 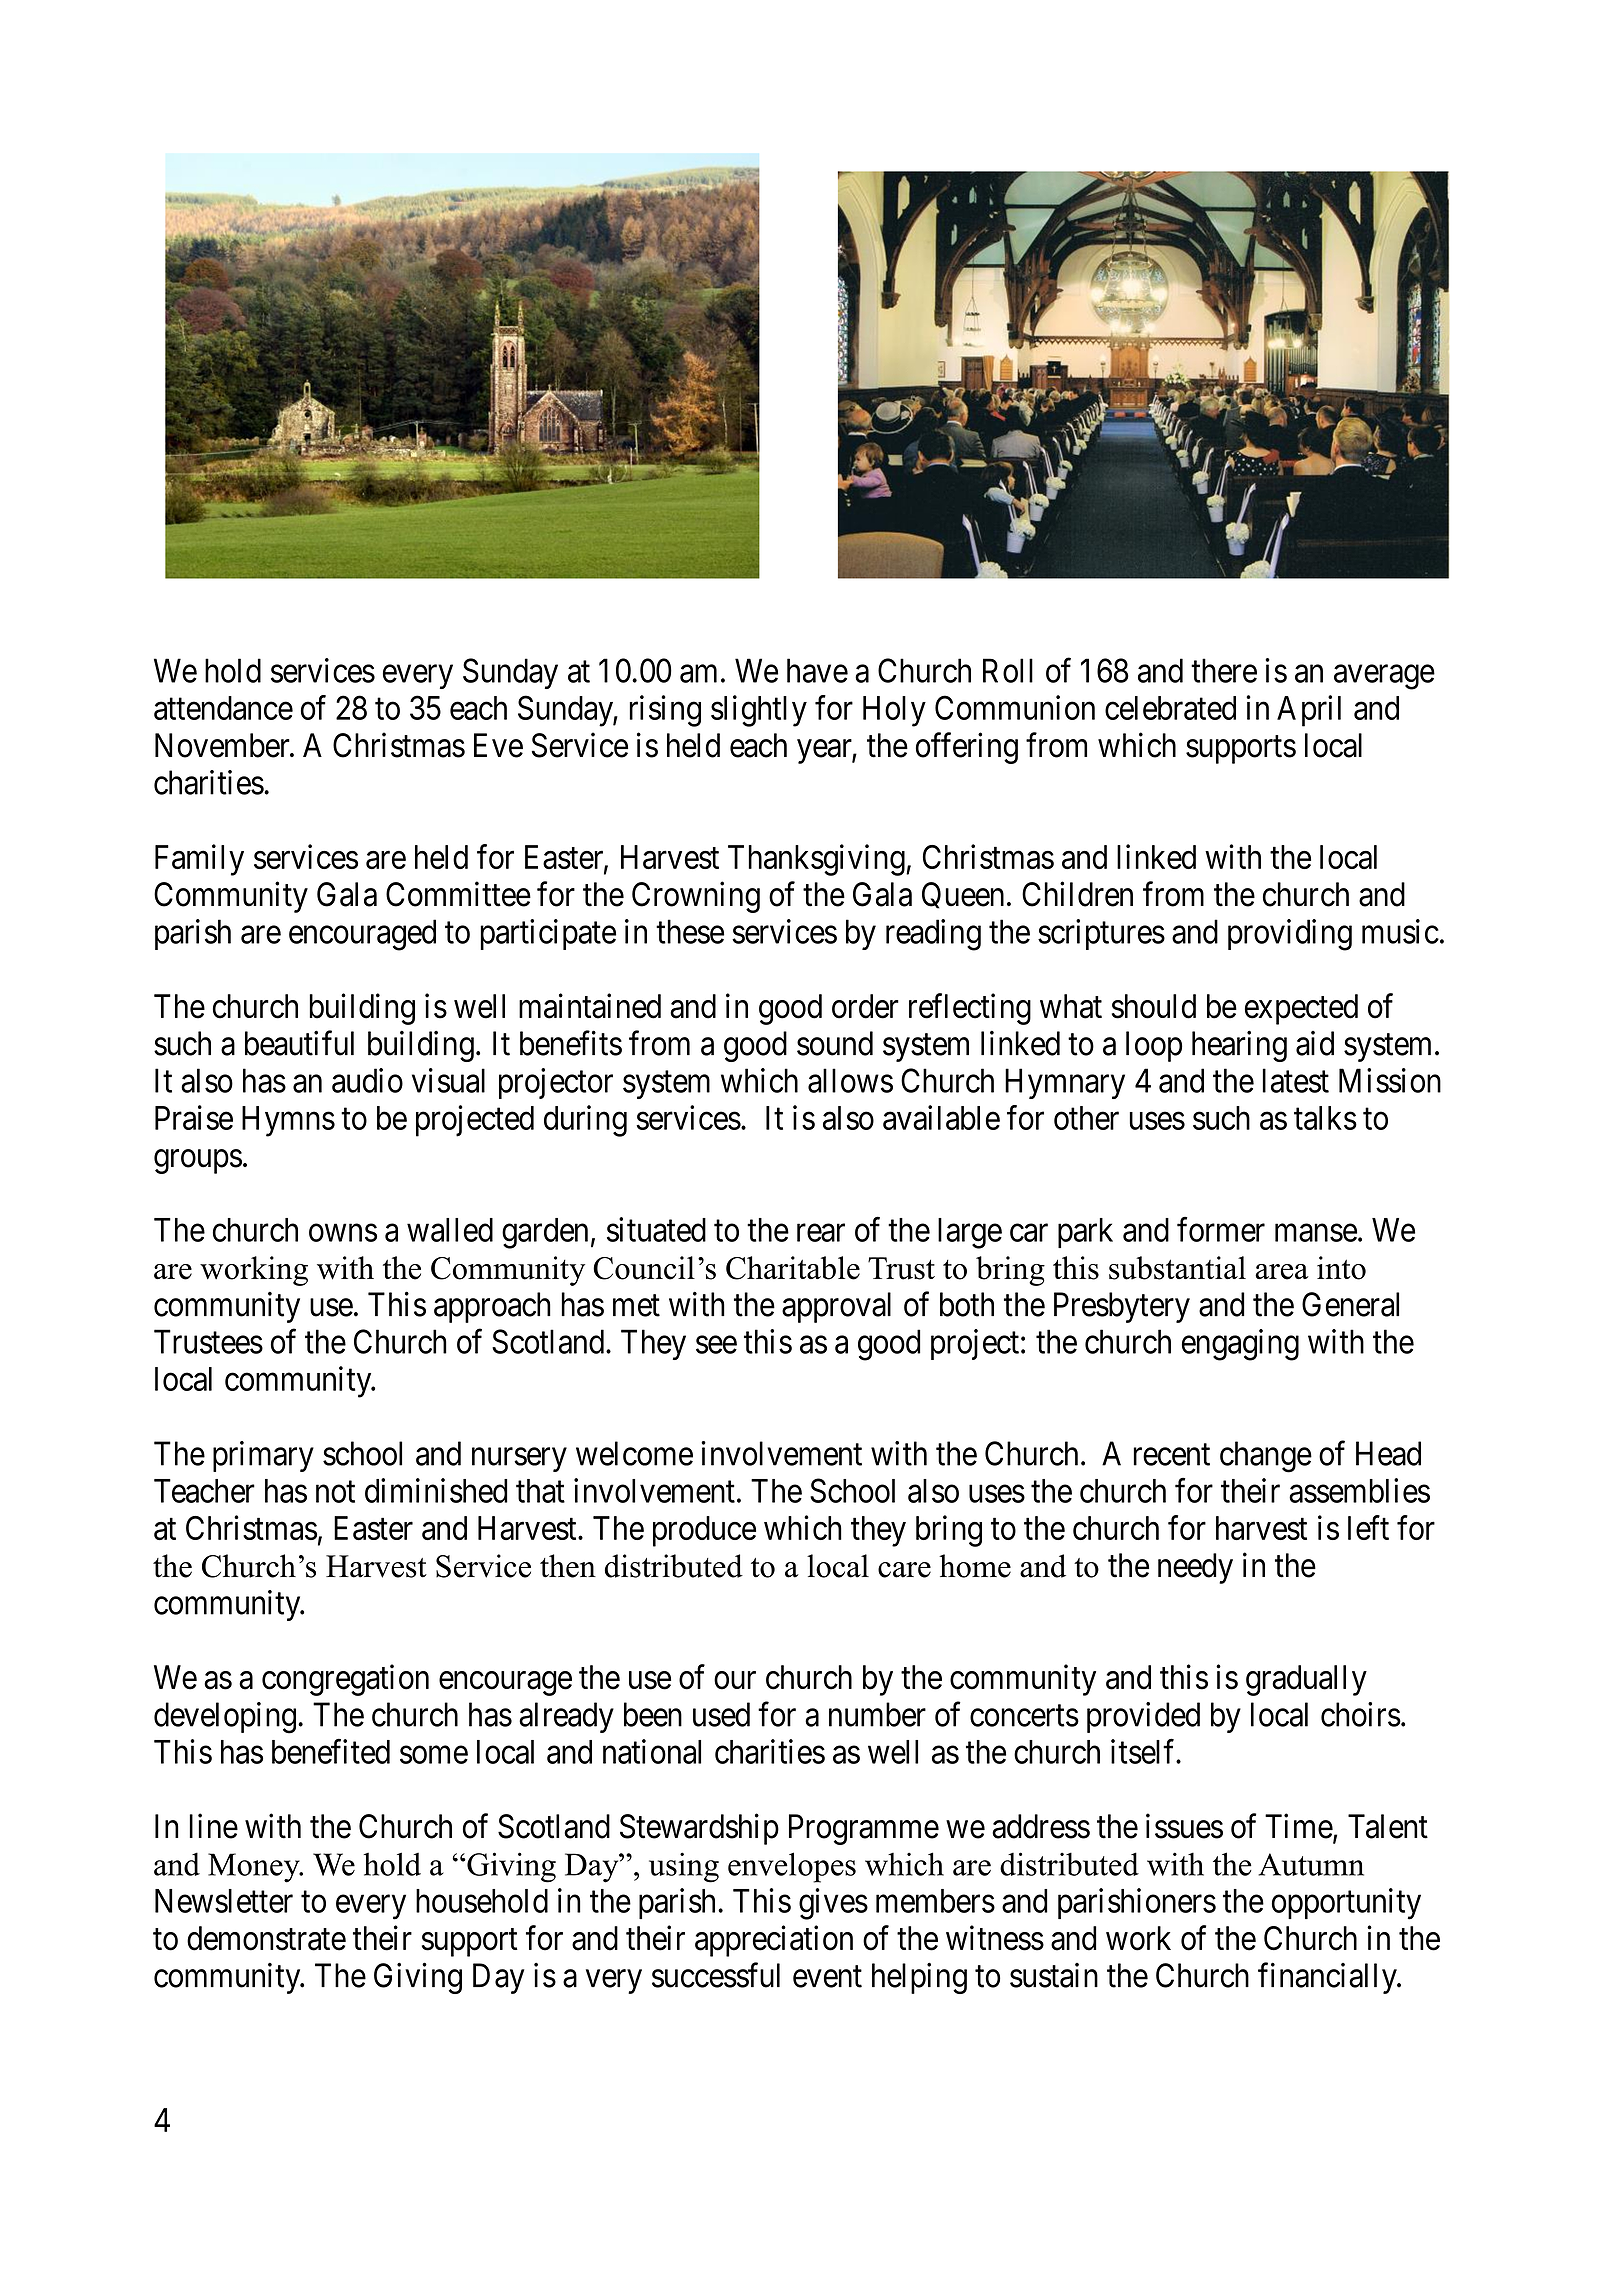 I want to click on approach, so click(x=492, y=1307).
